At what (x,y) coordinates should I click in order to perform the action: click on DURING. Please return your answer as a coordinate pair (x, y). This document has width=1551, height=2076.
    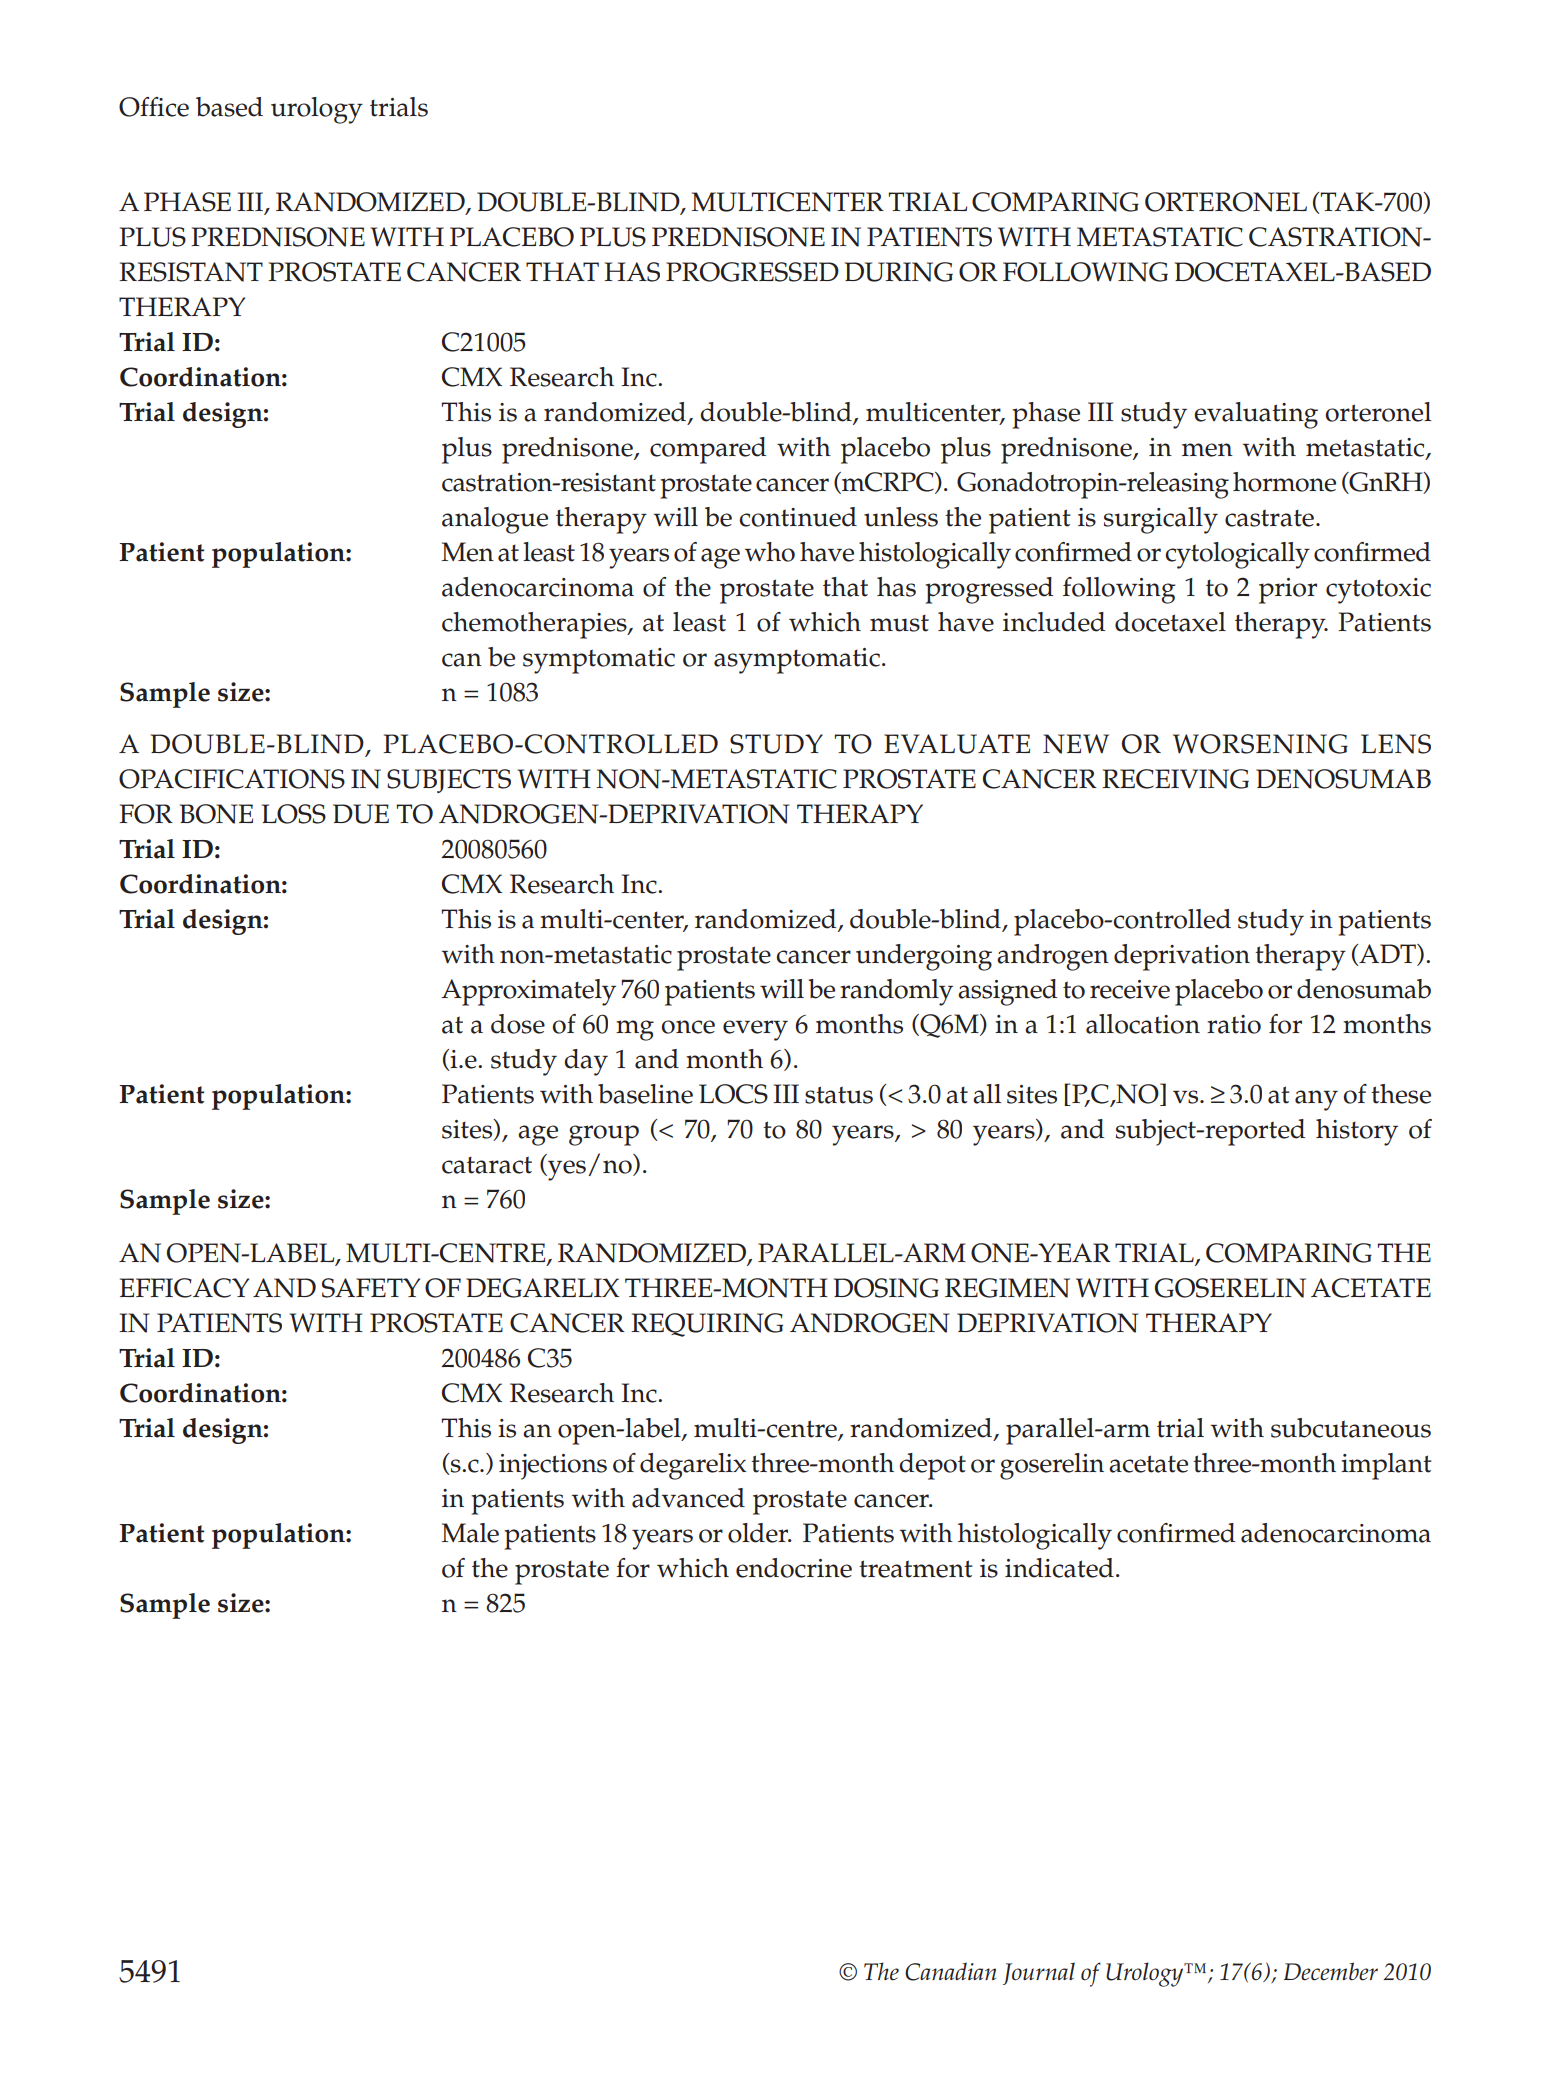
    Looking at the image, I should click on (899, 272).
